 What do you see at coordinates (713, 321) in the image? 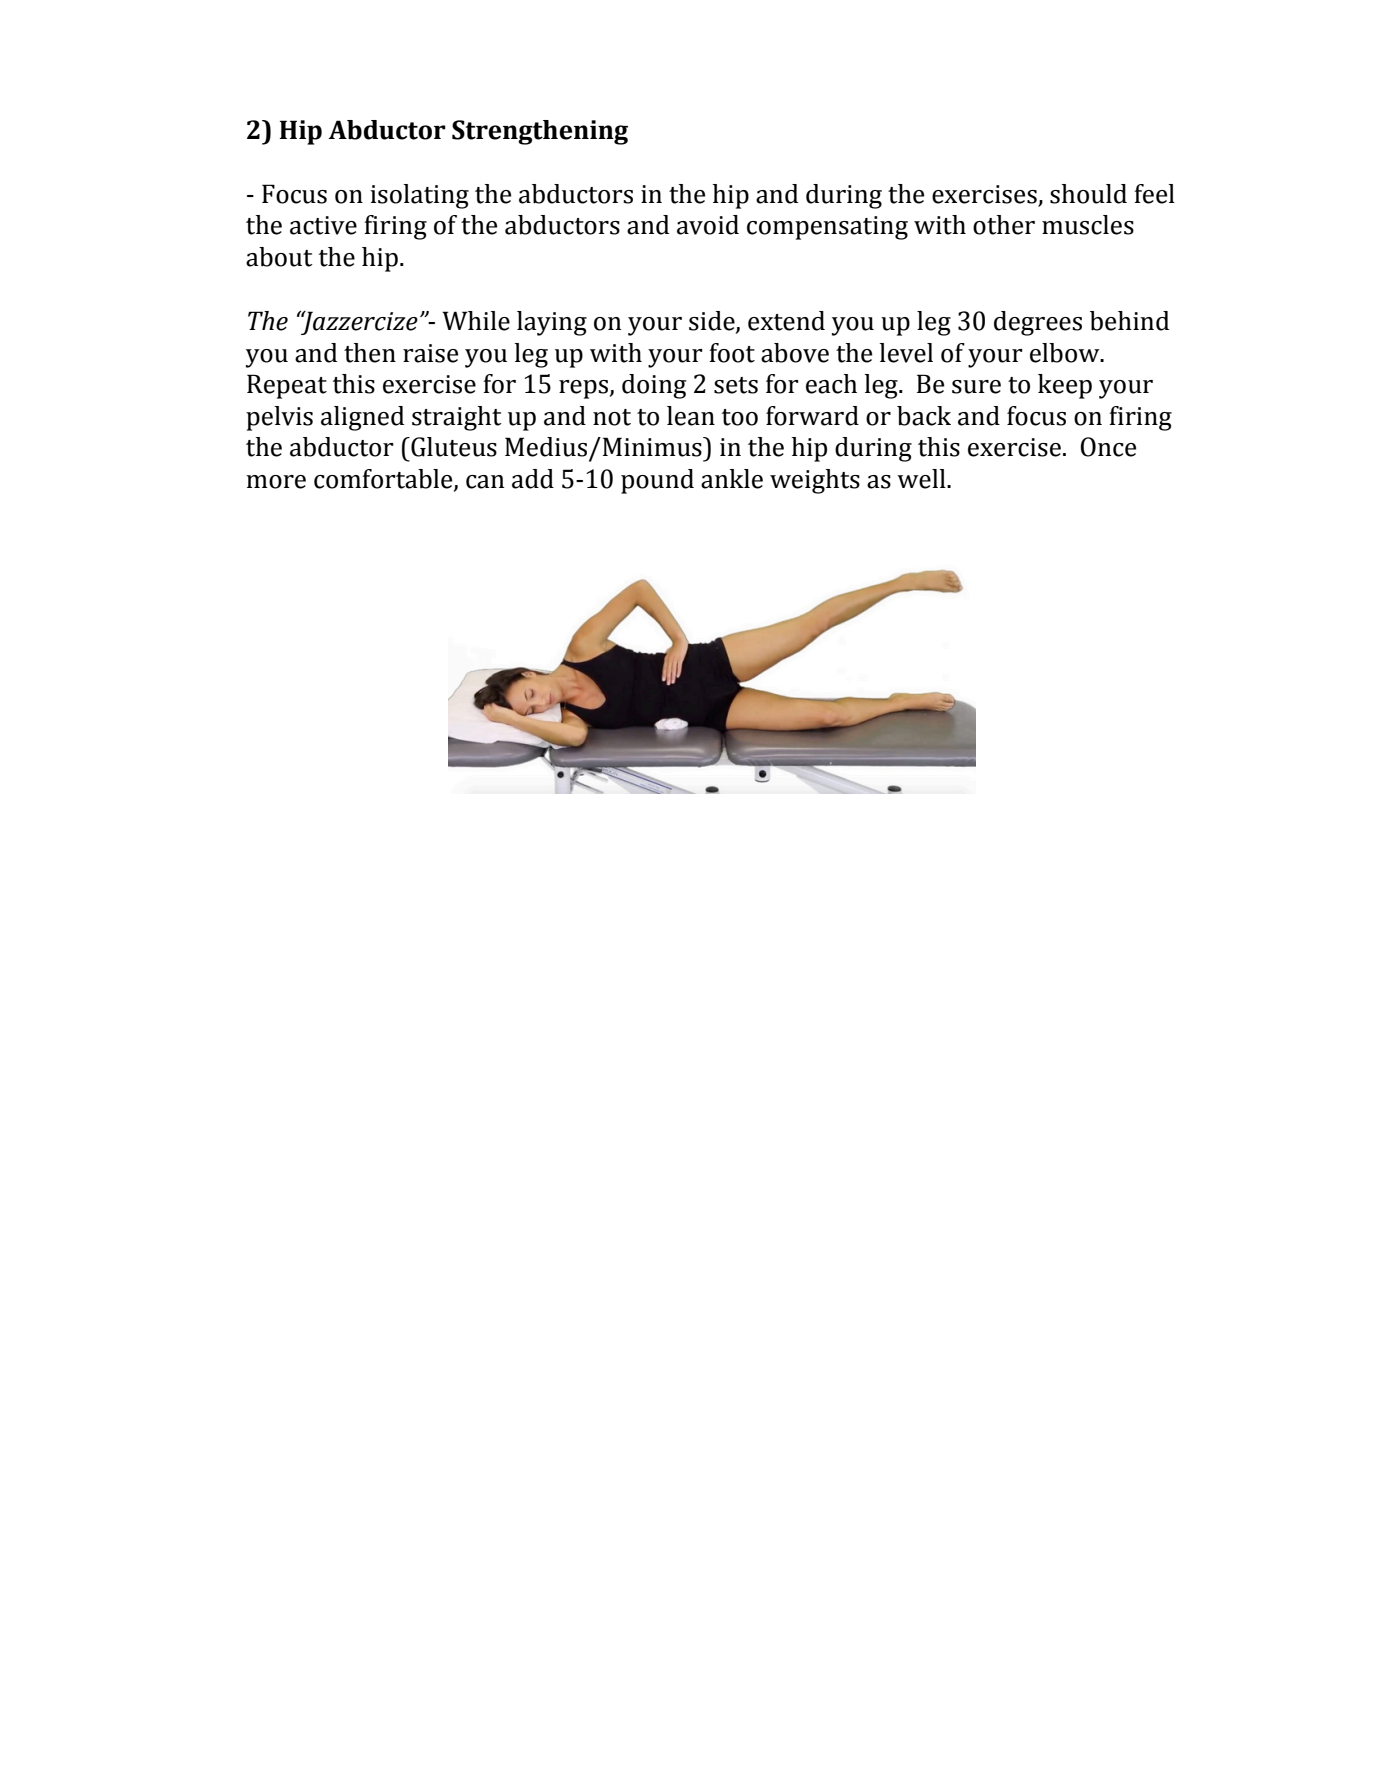
I see `side` at bounding box center [713, 321].
